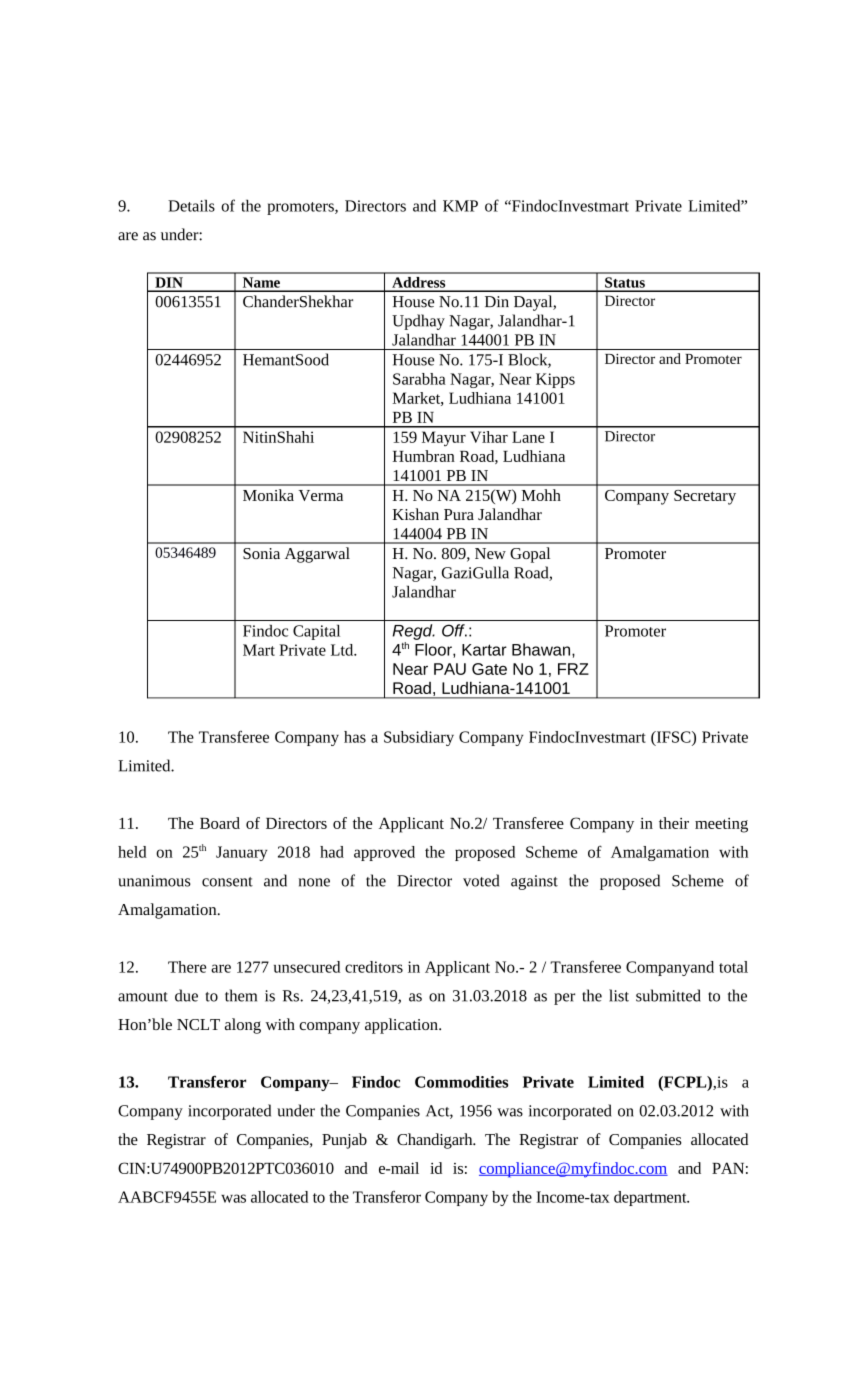 Image resolution: width=849 pixels, height=1400 pixels. Describe the element at coordinates (450, 669) in the document. I see `PAU` at that location.
